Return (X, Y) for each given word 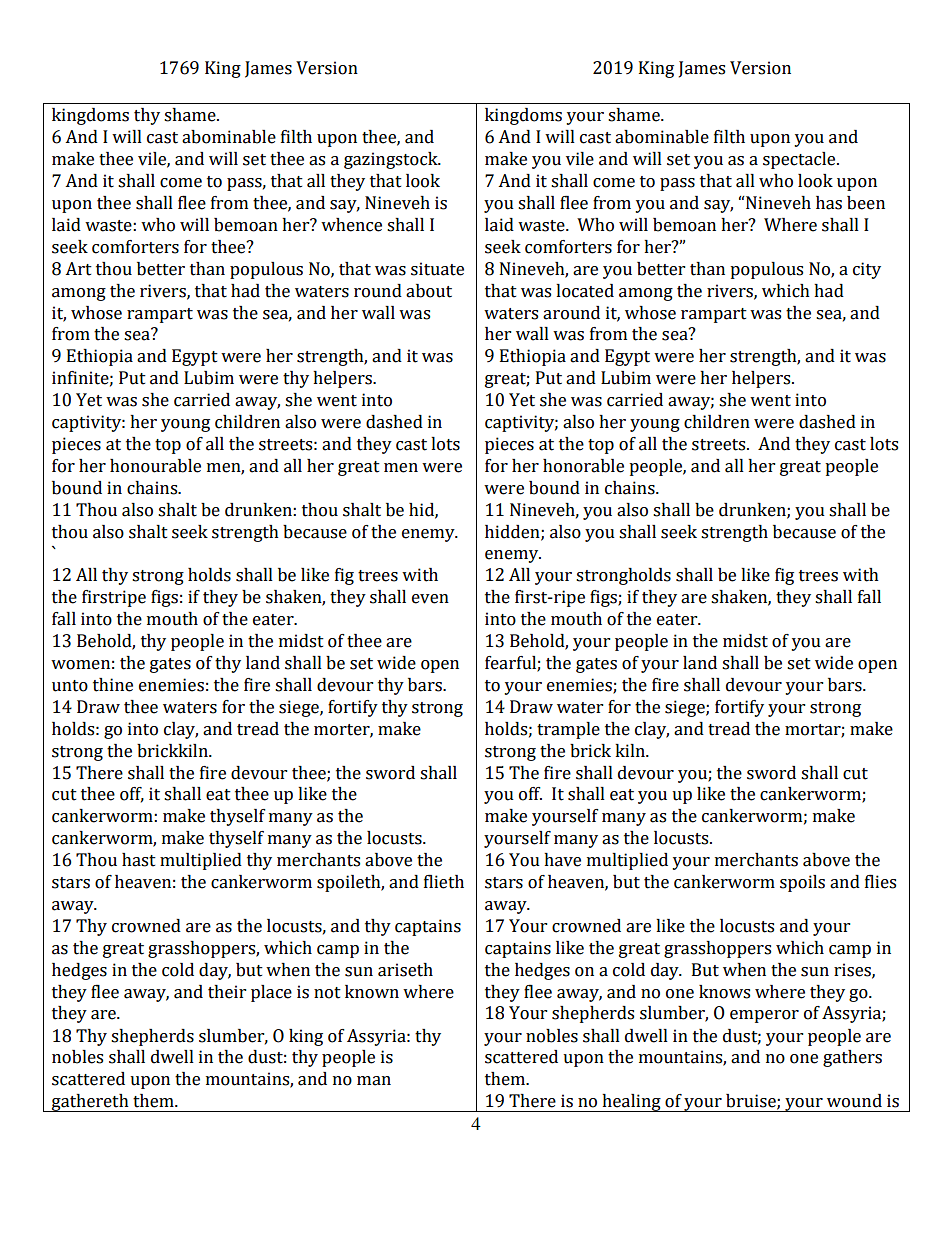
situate (437, 269)
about (429, 291)
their (227, 992)
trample (568, 730)
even (430, 599)
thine (113, 685)
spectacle (800, 160)
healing (631, 1103)
